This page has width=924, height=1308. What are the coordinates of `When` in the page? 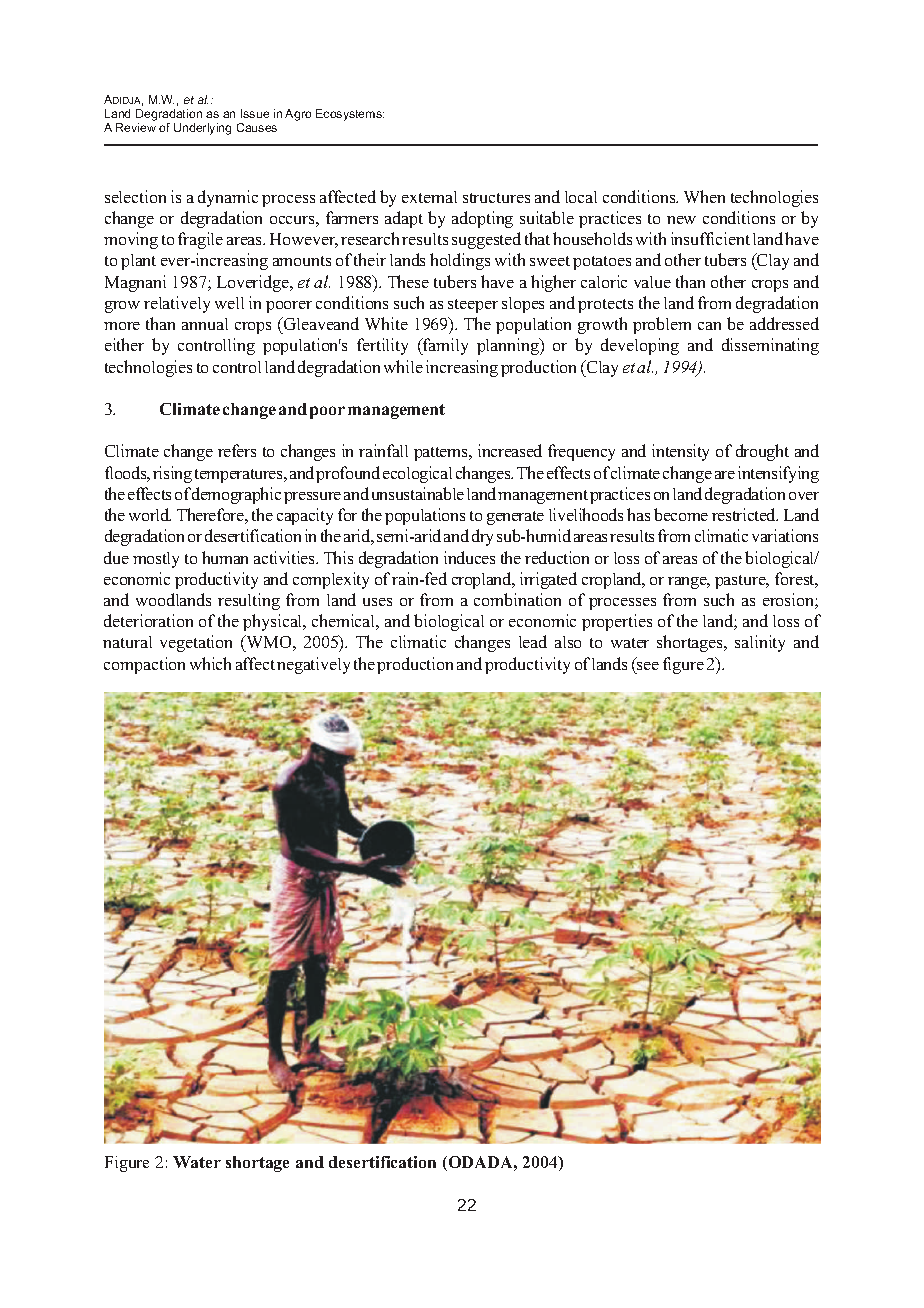 It's located at (704, 196).
